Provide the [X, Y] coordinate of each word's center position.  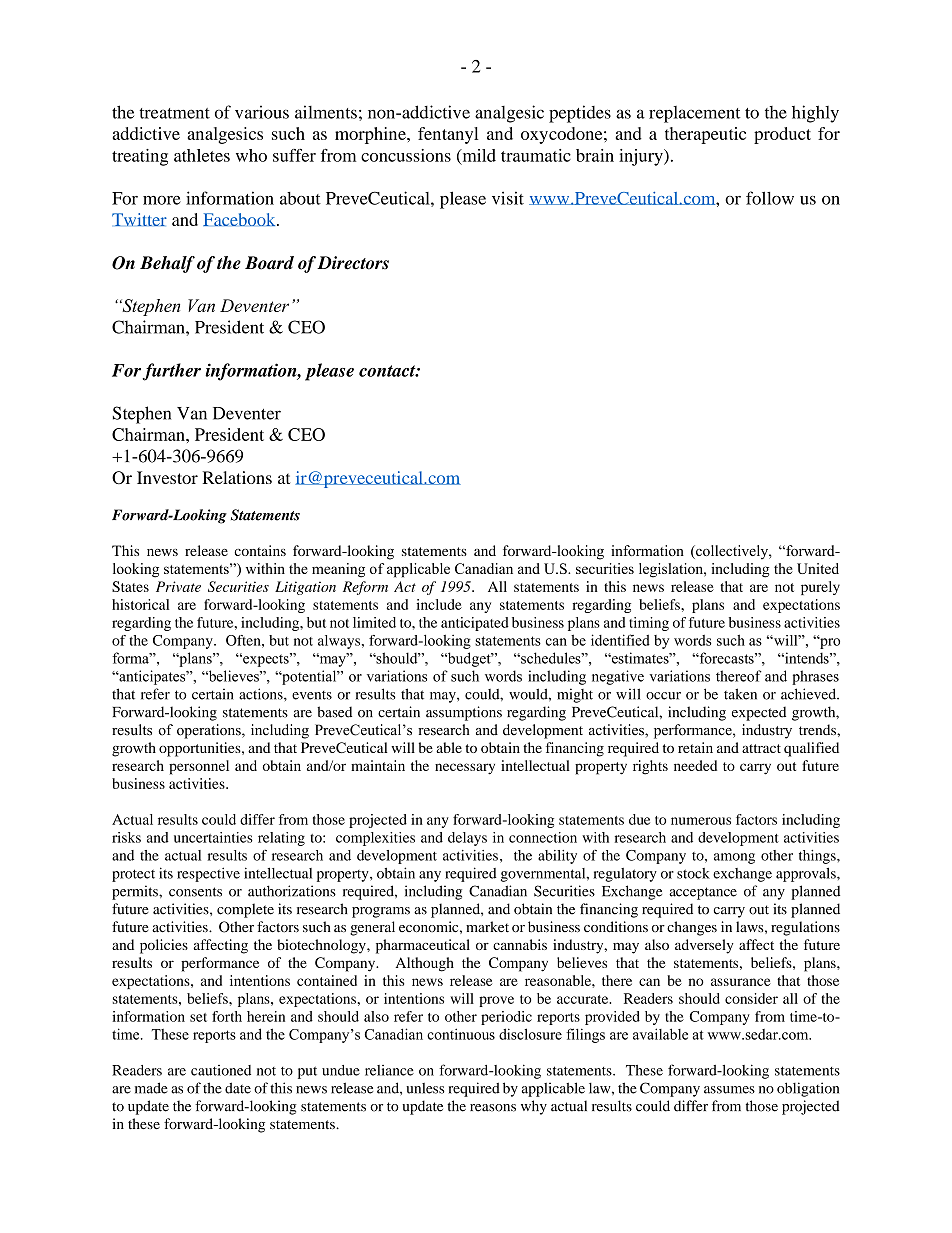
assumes [729, 1090]
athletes [202, 155]
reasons [493, 1108]
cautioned [221, 1070]
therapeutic [705, 135]
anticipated [475, 624]
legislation [672, 570]
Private [178, 586]
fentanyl [448, 135]
